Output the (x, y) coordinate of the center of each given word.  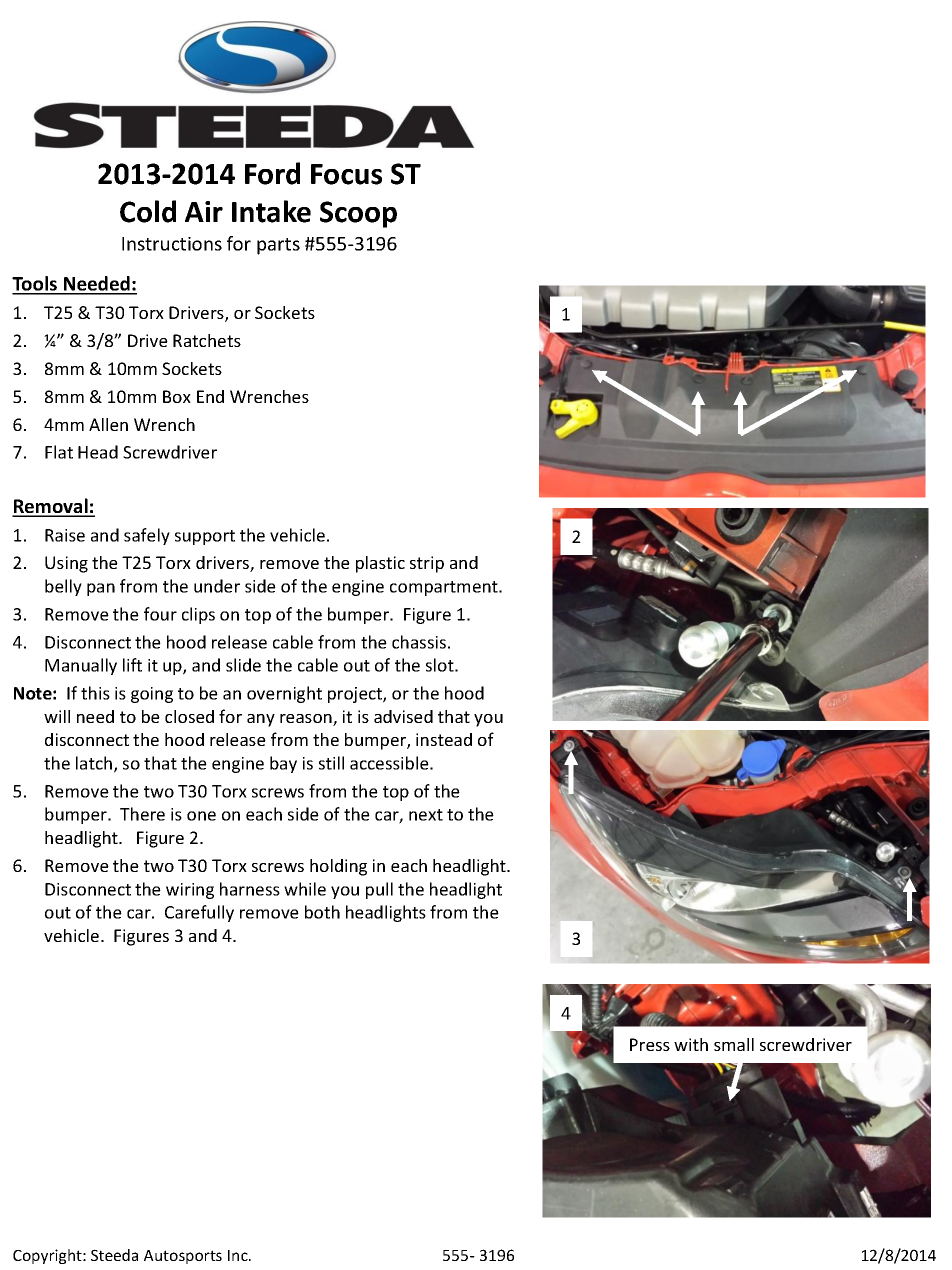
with (691, 1044)
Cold (148, 211)
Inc (239, 1255)
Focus (346, 174)
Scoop (358, 214)
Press (650, 1044)
